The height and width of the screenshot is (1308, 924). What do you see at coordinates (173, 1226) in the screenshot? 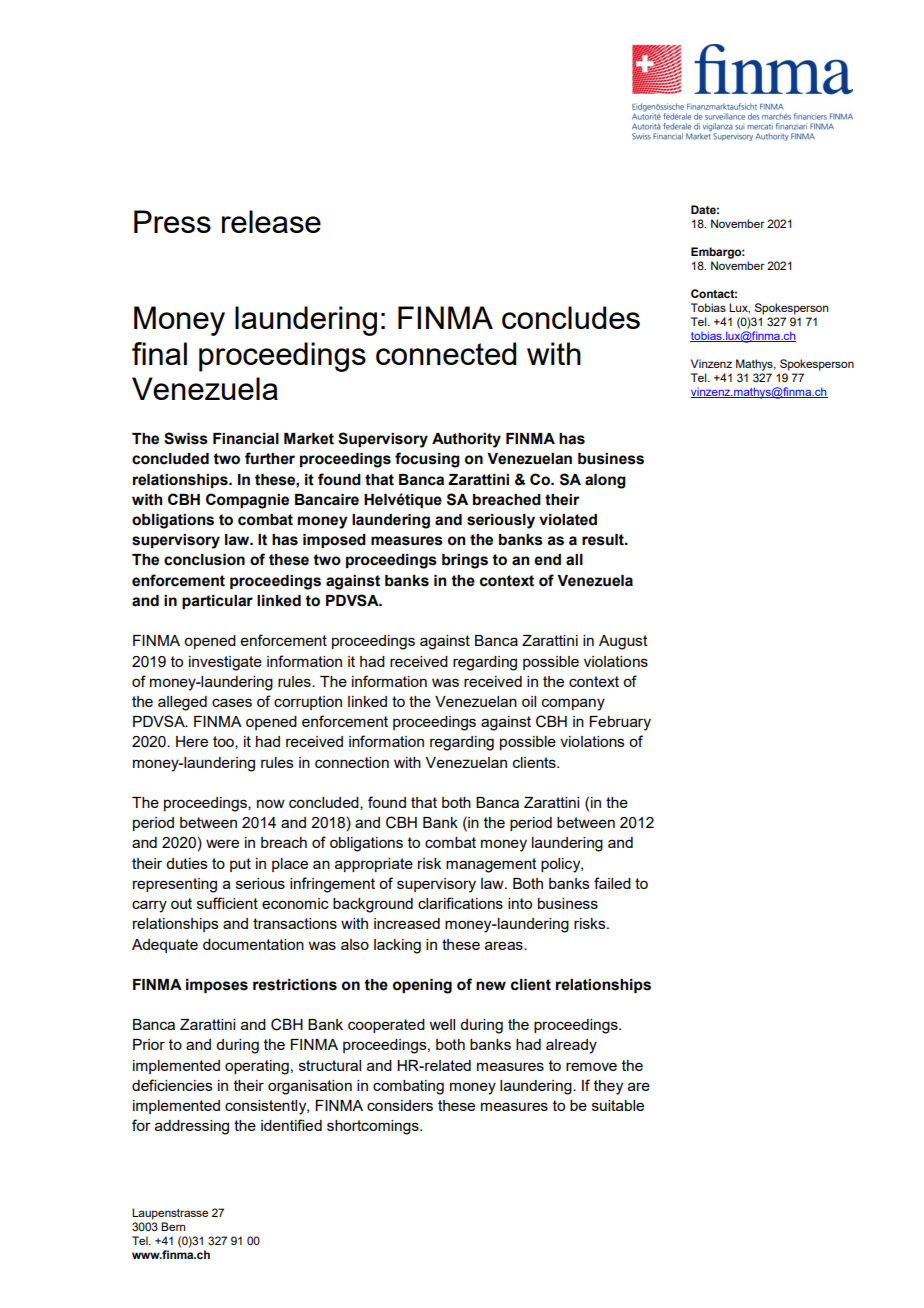
I see `Bern` at bounding box center [173, 1226].
